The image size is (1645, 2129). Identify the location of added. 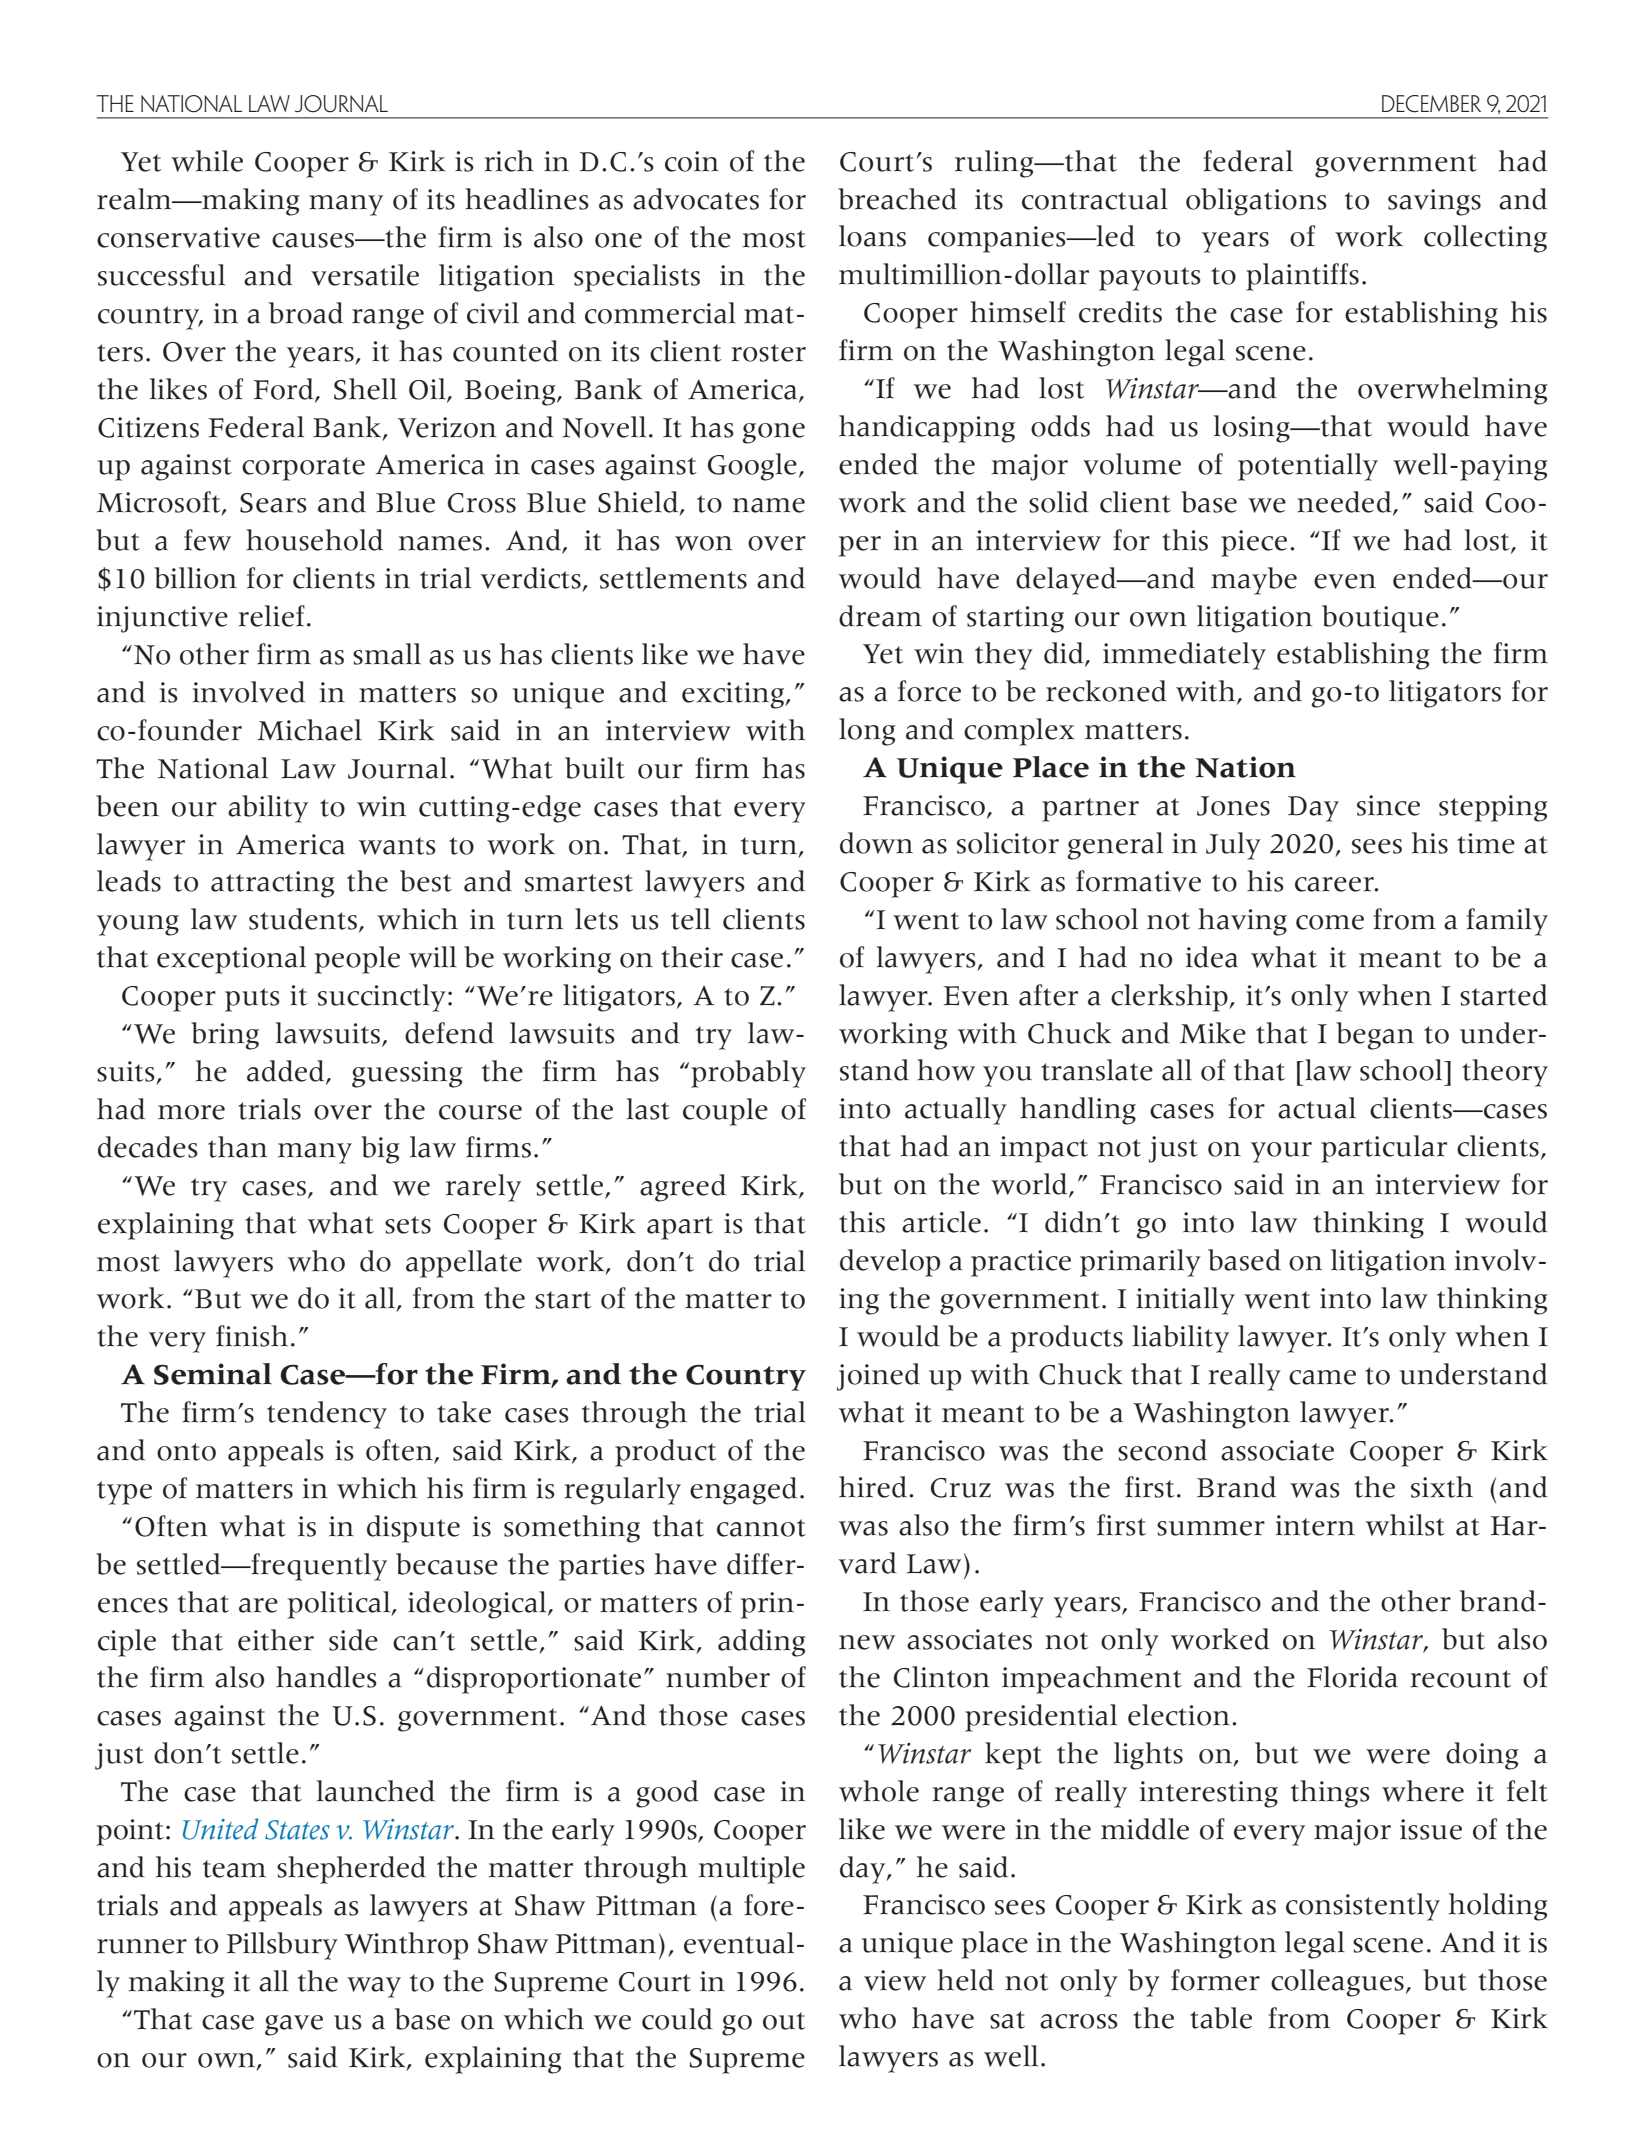
(287, 1072).
